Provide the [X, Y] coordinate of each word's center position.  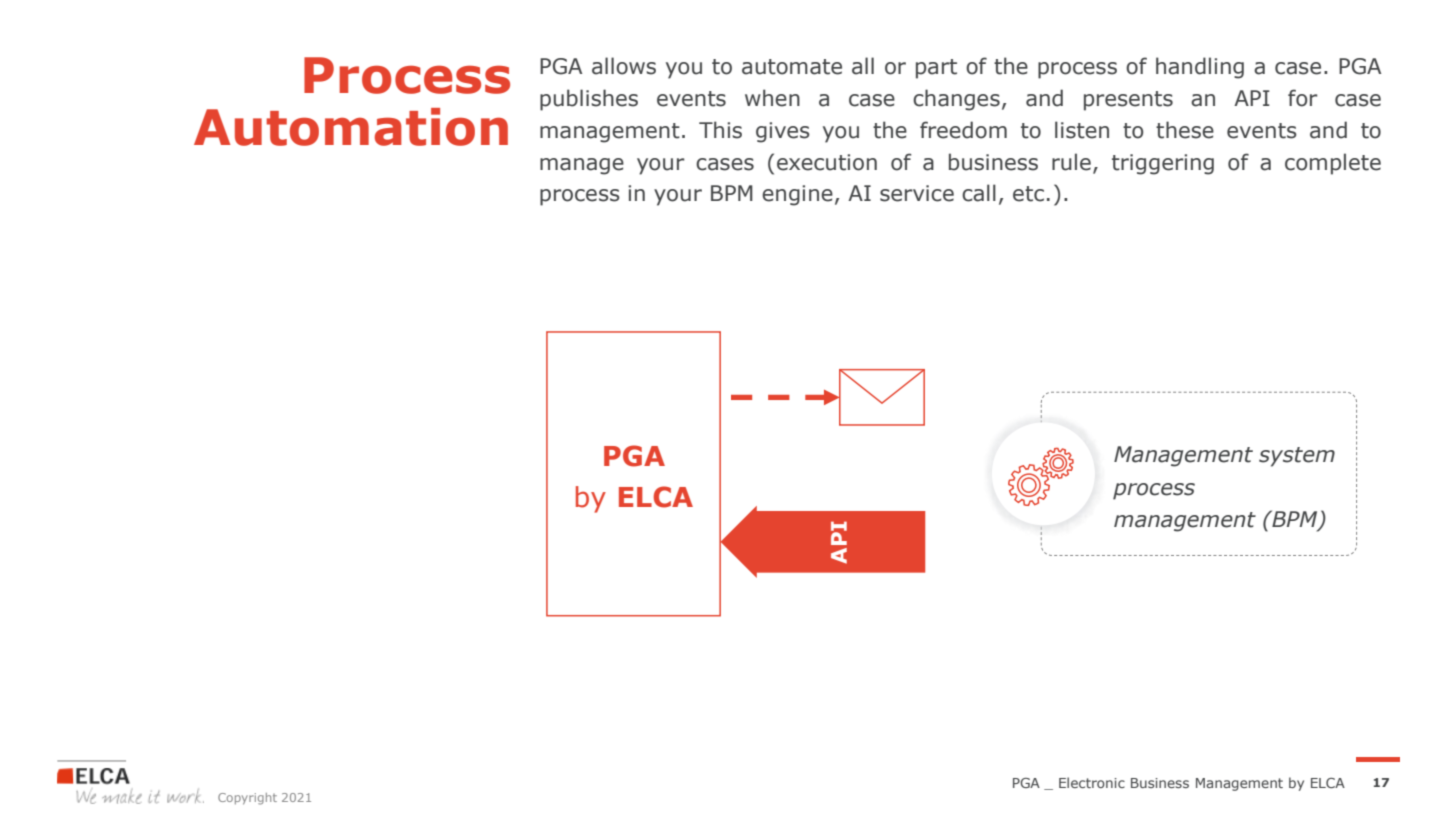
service [917, 193]
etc [1028, 194]
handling [1200, 68]
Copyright [247, 799]
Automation [351, 127]
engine [797, 195]
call [979, 193]
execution [827, 162]
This [720, 130]
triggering [1163, 164]
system [1297, 457]
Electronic [1092, 782]
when [772, 98]
